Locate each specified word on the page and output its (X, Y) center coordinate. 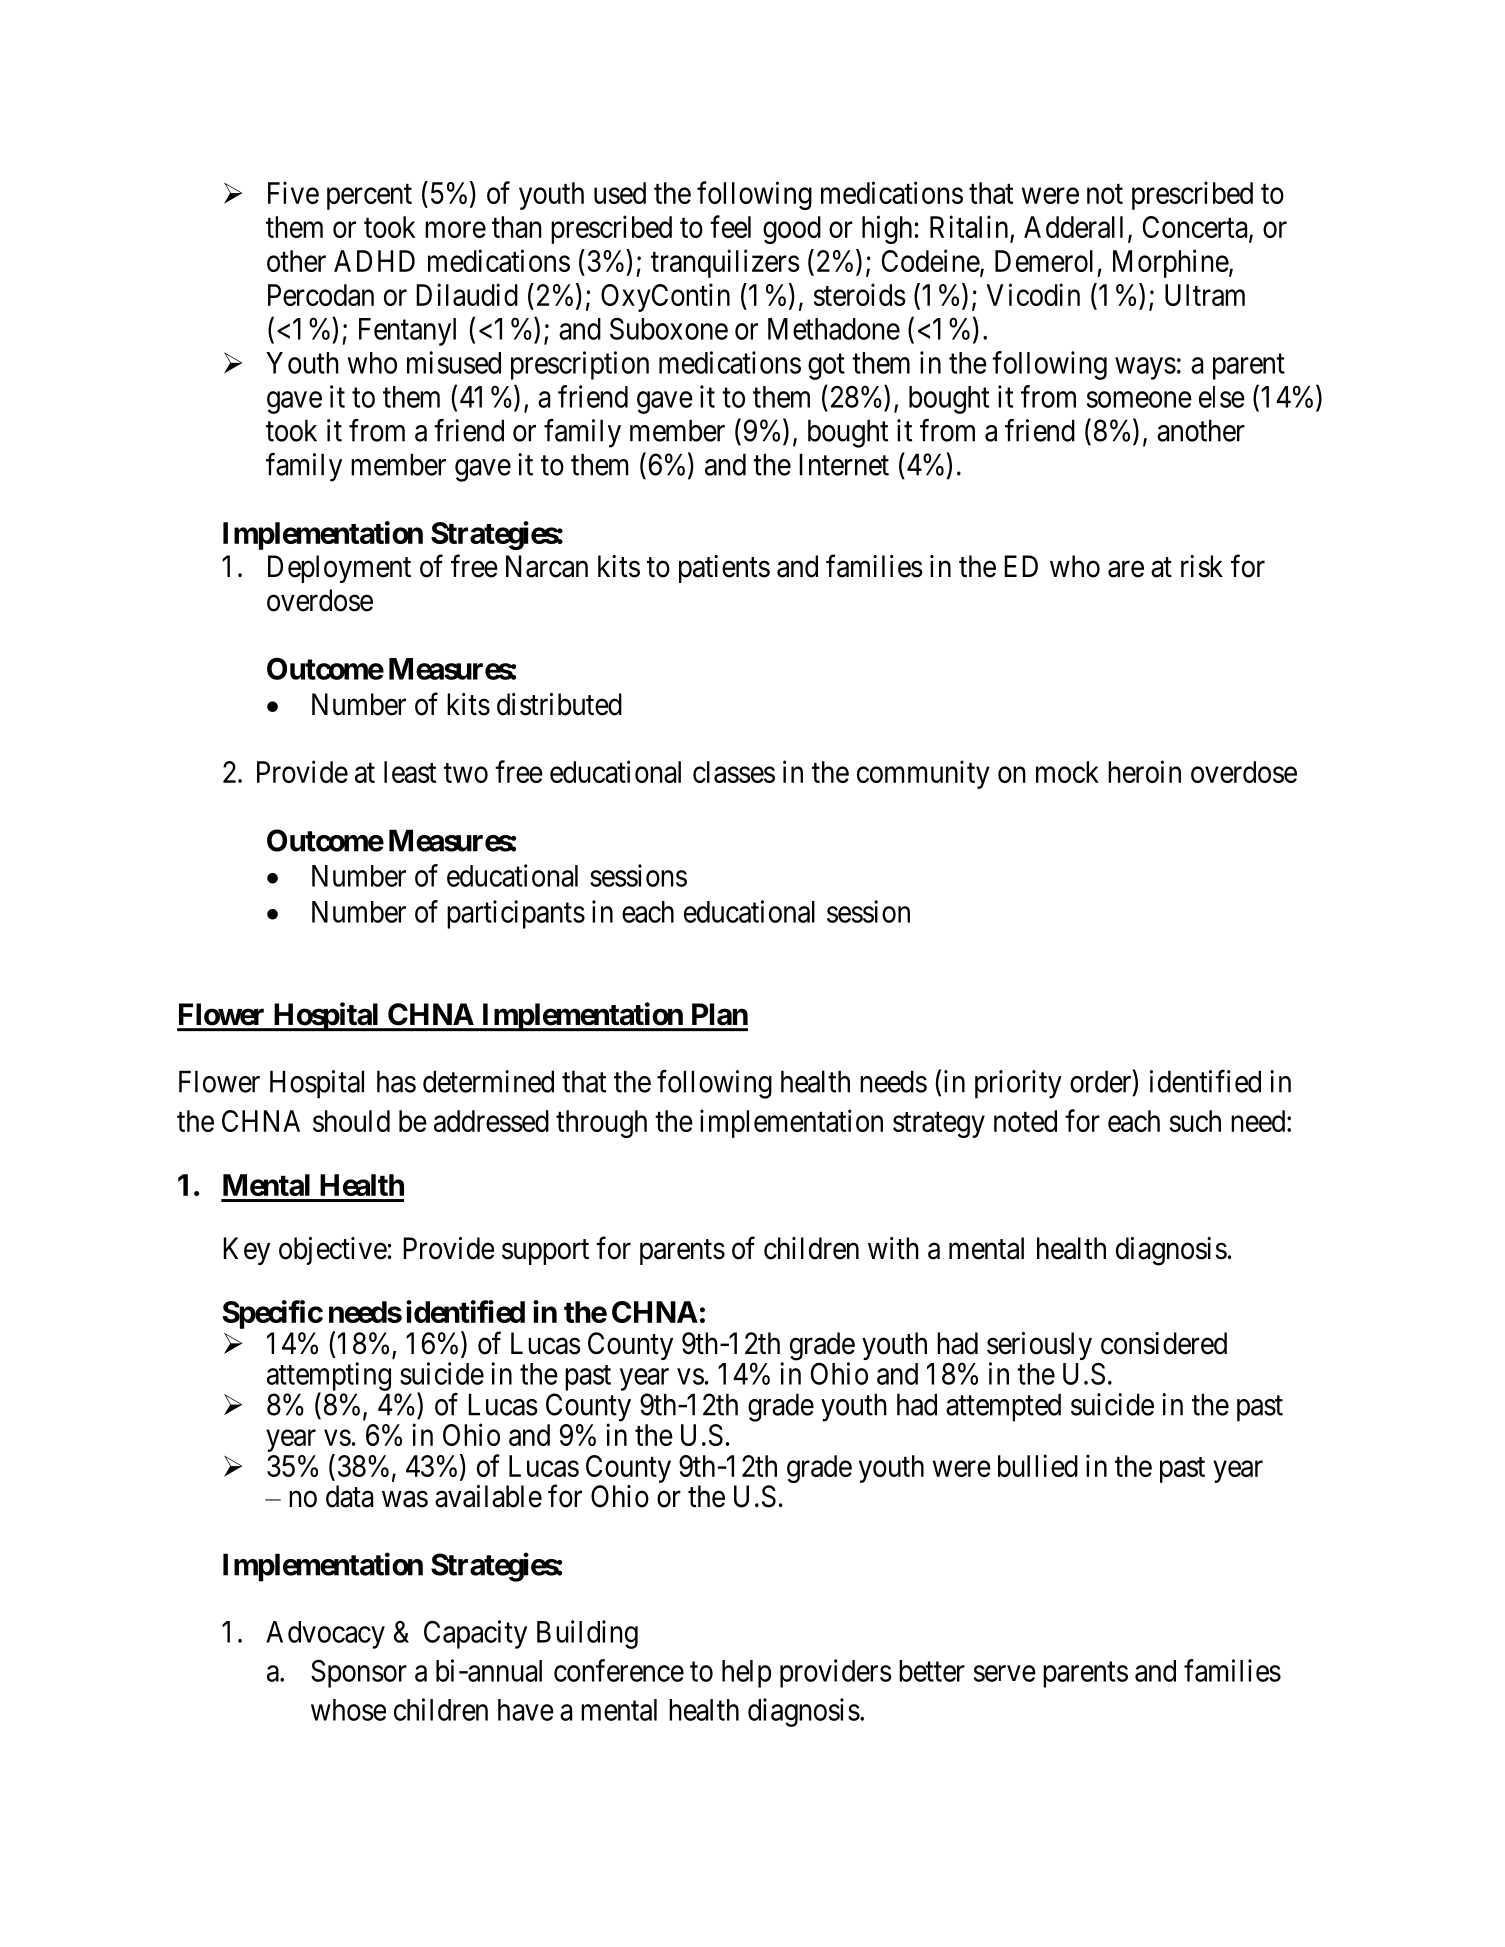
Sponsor (359, 1673)
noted (1025, 1121)
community (923, 774)
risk (1202, 566)
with (893, 1248)
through (601, 1124)
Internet (844, 464)
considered (1164, 1343)
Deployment (339, 569)
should (351, 1121)
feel (730, 226)
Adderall (1073, 227)
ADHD (374, 261)
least (410, 772)
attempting (329, 1377)
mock (1067, 772)
